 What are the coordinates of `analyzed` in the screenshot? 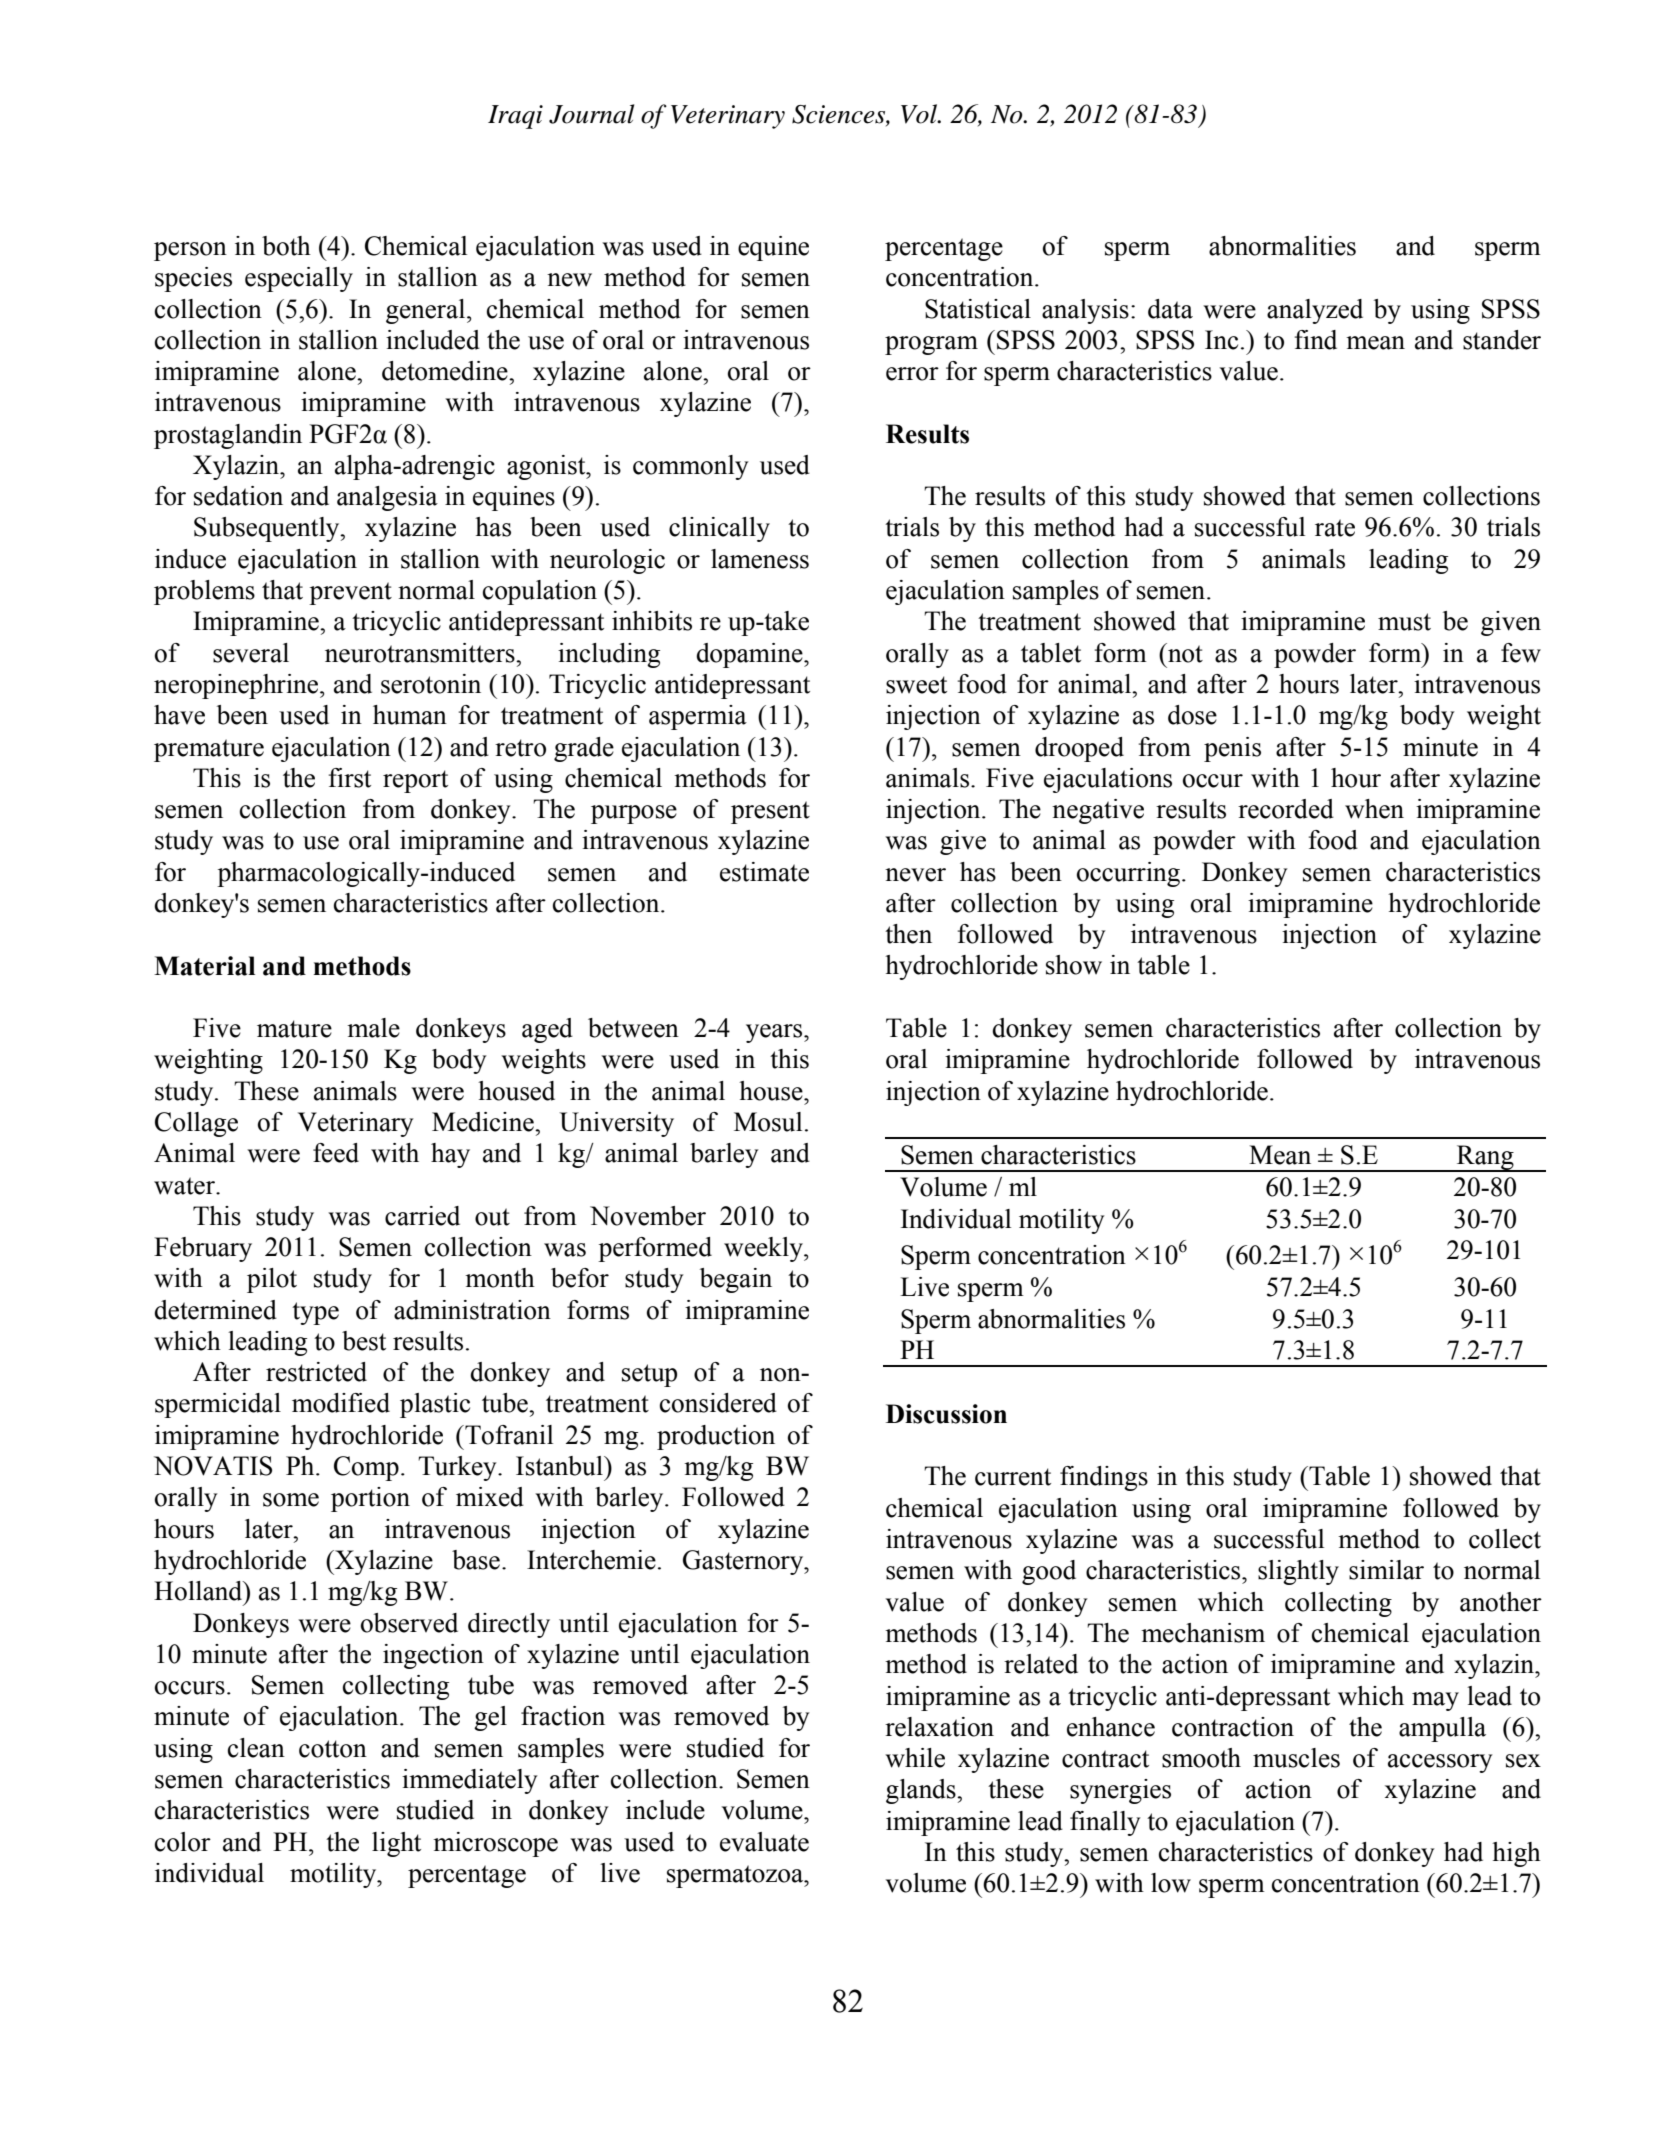 It's located at (1315, 311).
